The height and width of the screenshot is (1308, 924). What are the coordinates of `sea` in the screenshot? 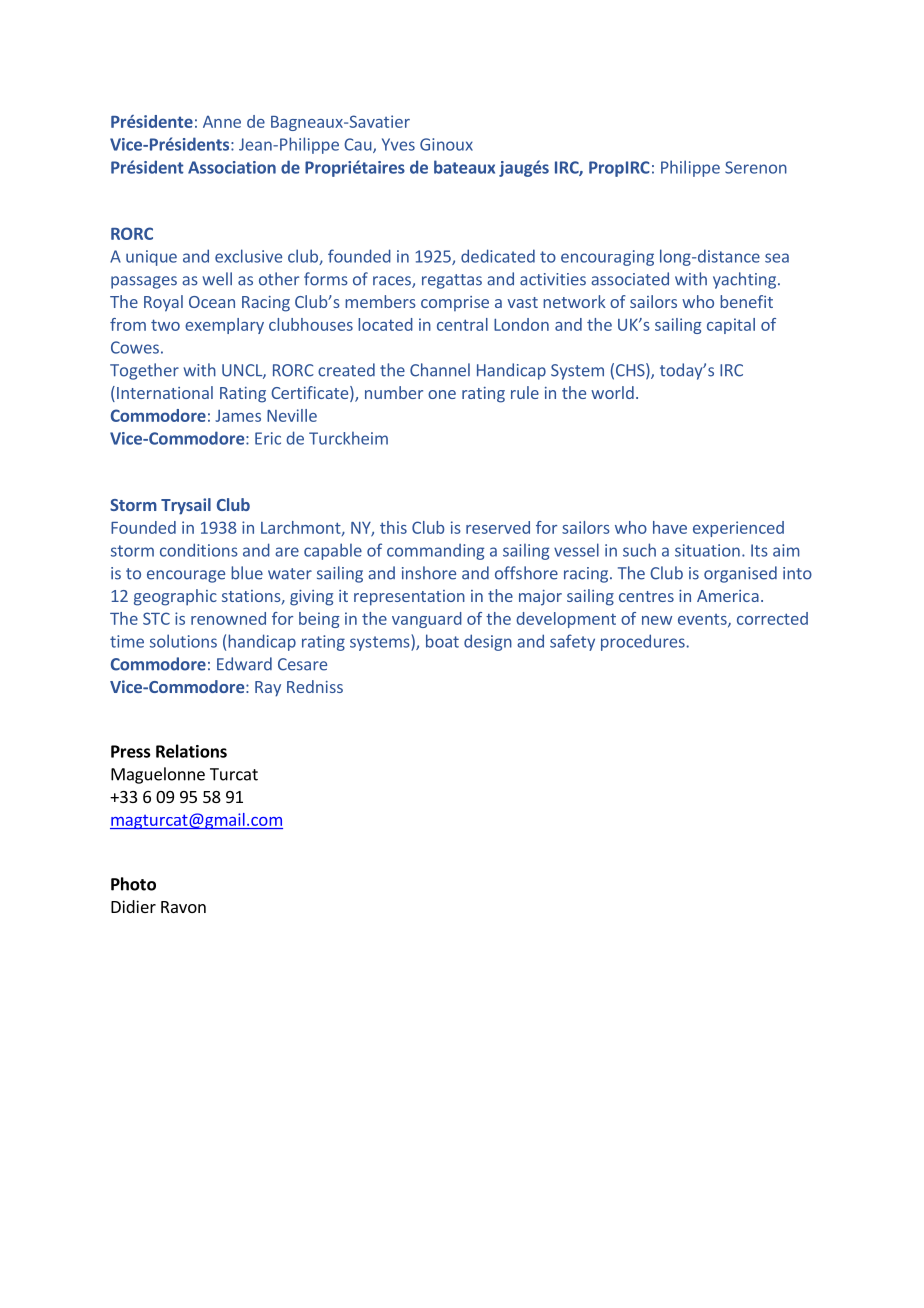 It's located at (777, 258).
